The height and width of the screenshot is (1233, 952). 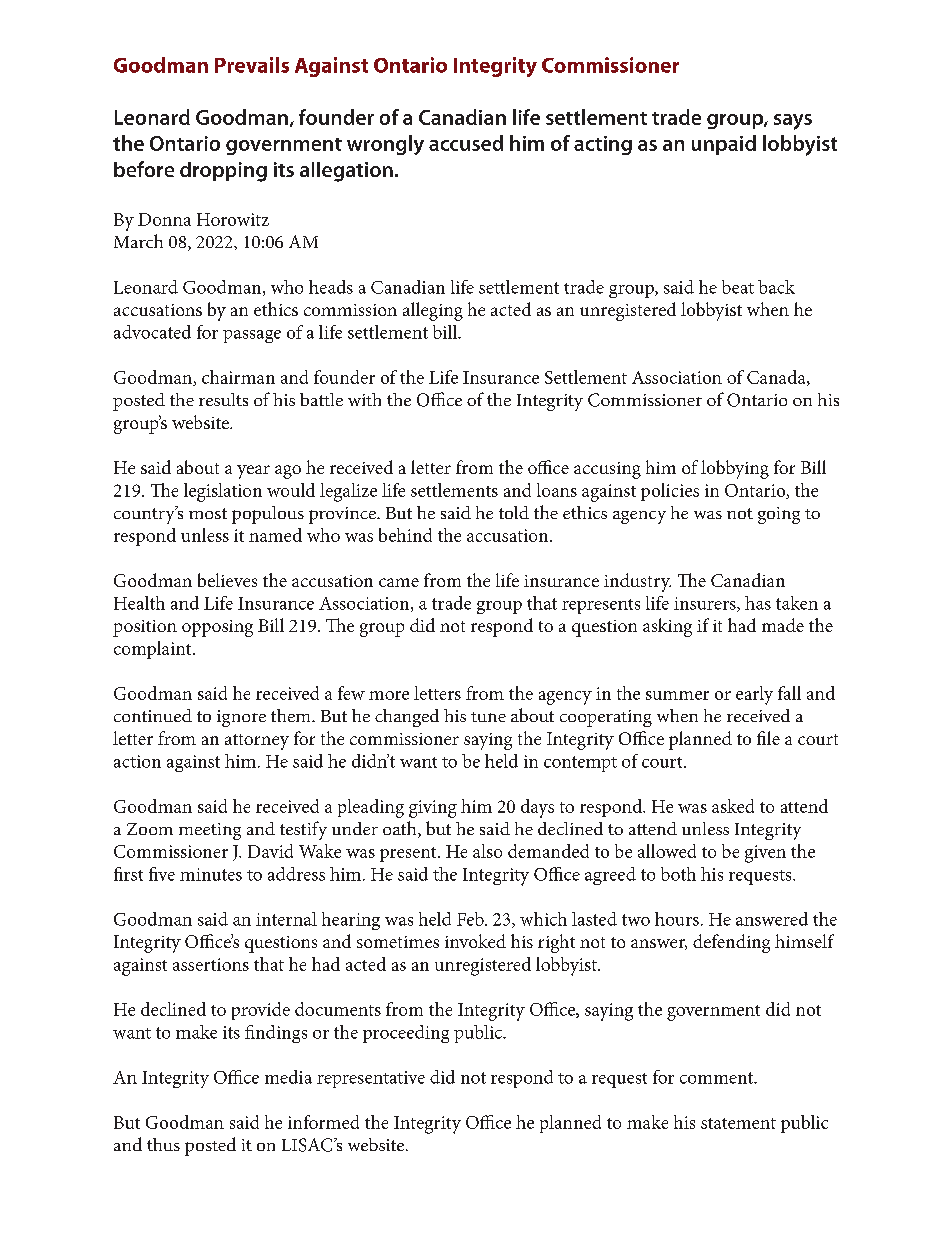 I want to click on giving, so click(x=433, y=809).
